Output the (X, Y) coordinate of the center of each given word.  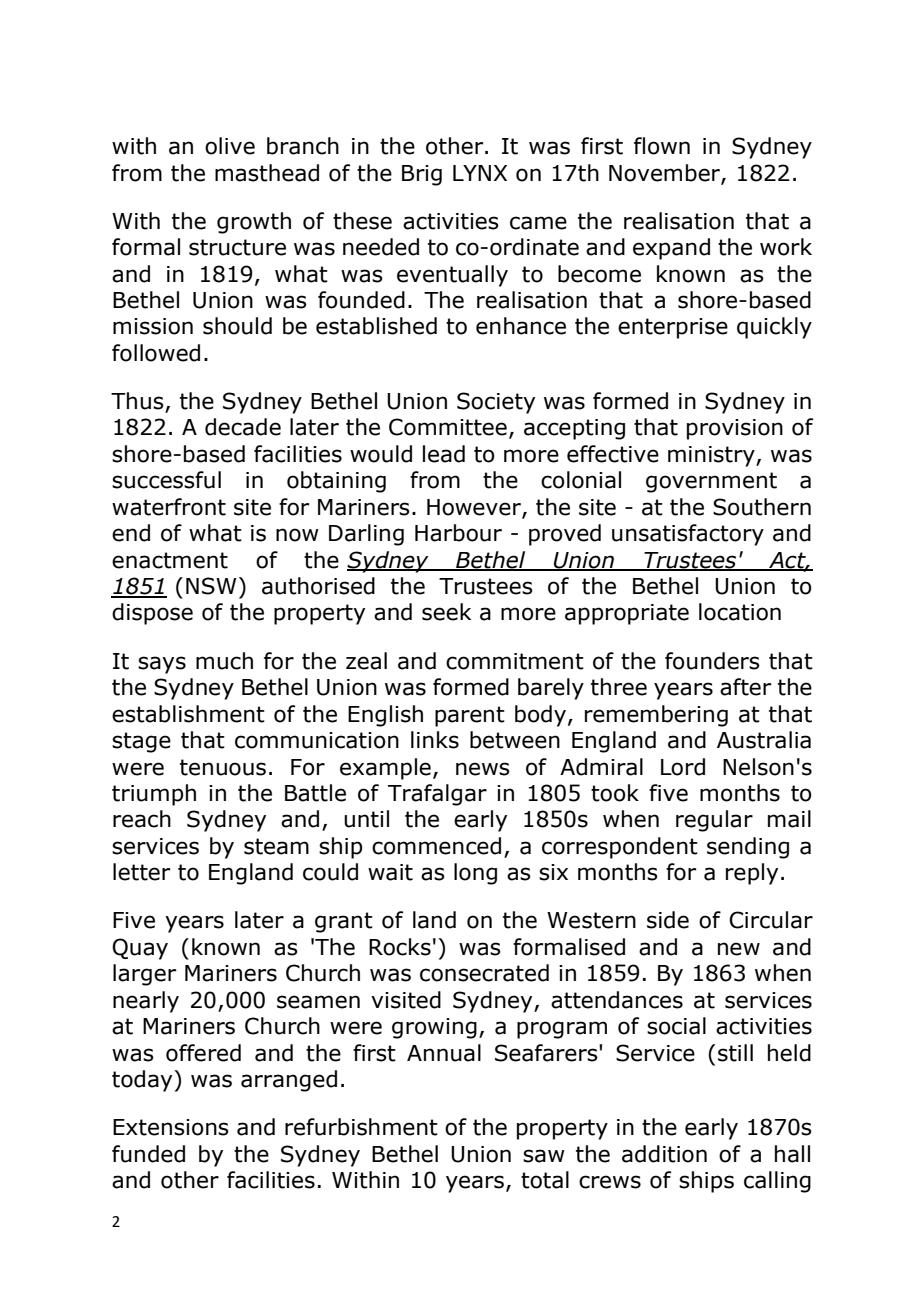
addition (664, 1154)
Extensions (171, 1127)
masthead (267, 173)
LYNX (480, 173)
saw (544, 1156)
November (665, 173)
